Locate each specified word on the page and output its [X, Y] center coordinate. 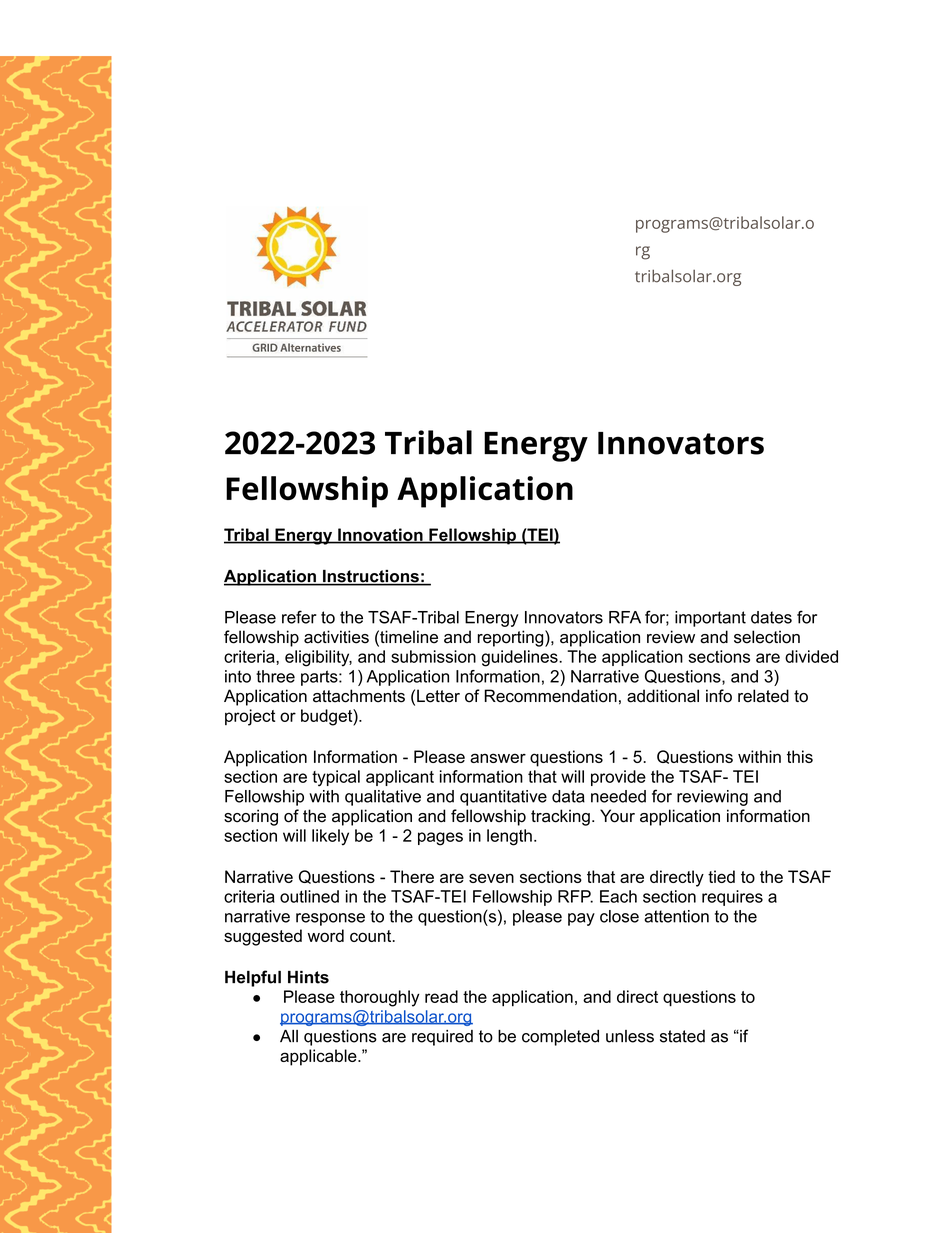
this [800, 756]
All [289, 1036]
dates [771, 617]
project [250, 717]
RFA [625, 617]
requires [732, 898]
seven [491, 878]
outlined [309, 896]
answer [498, 758]
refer [299, 617]
